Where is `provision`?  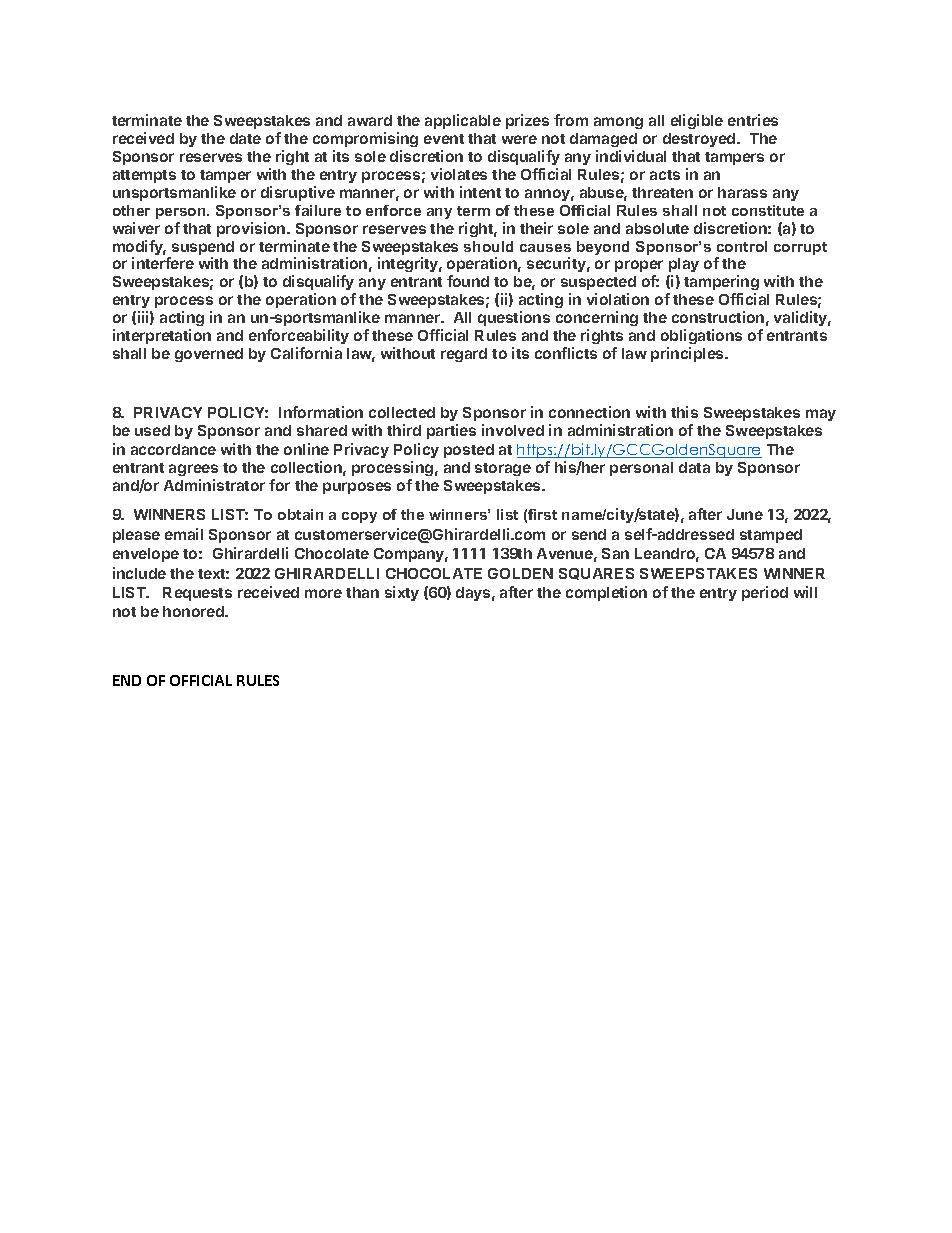 provision is located at coordinates (252, 229).
